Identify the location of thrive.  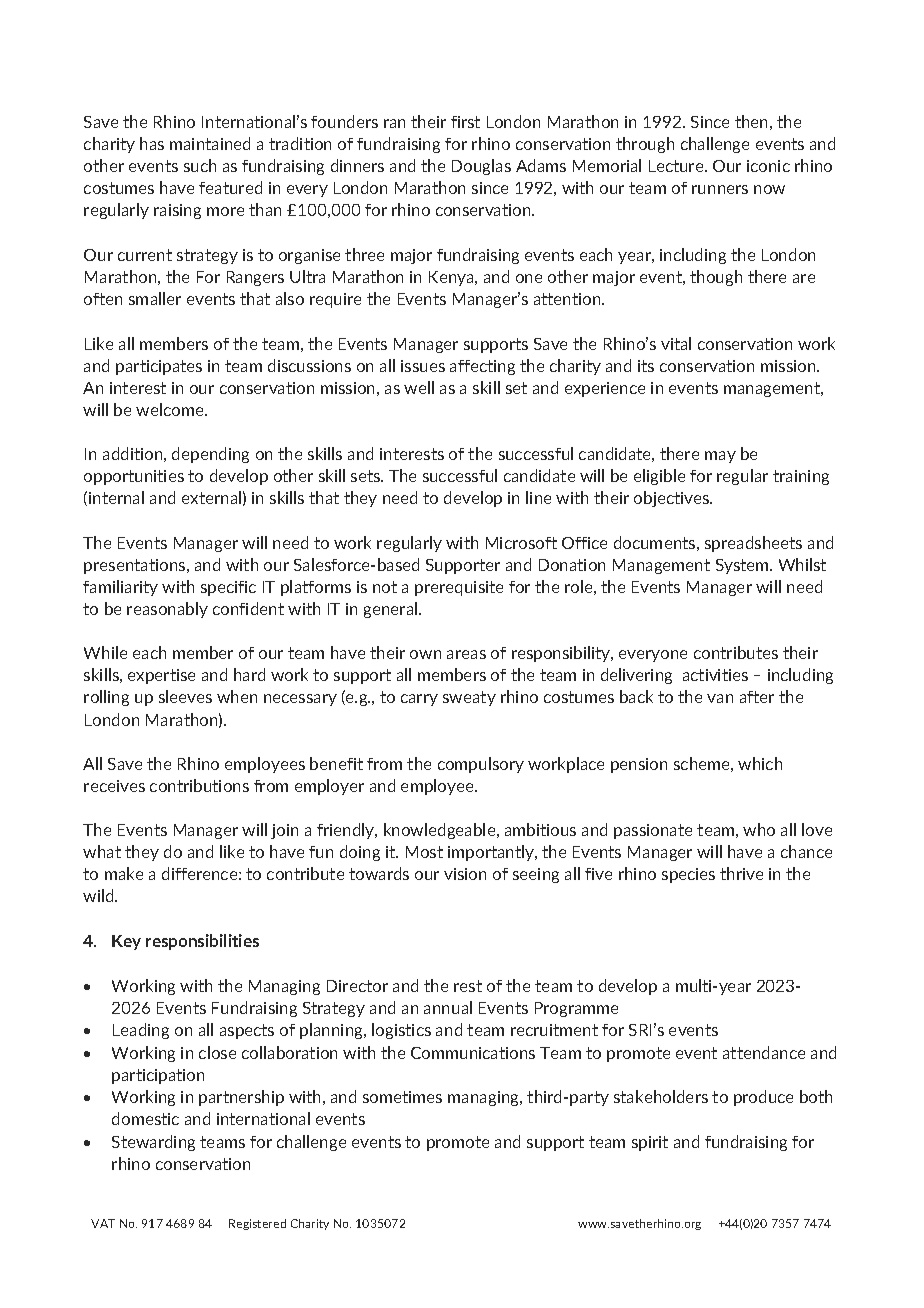
(741, 873).
